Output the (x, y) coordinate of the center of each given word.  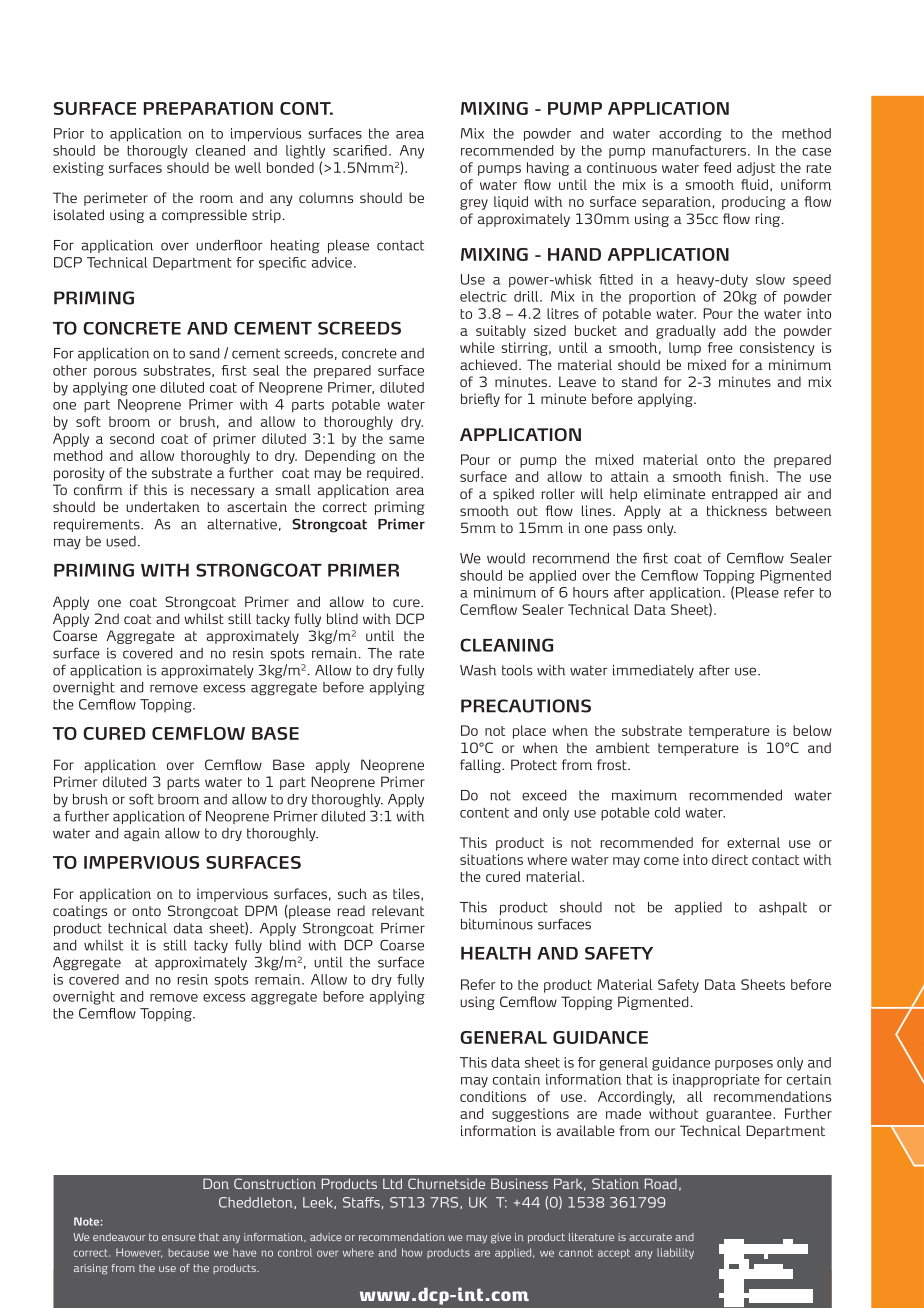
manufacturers (699, 150)
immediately (653, 671)
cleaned (220, 150)
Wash (478, 670)
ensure (178, 1238)
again (142, 835)
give (501, 1238)
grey (474, 204)
